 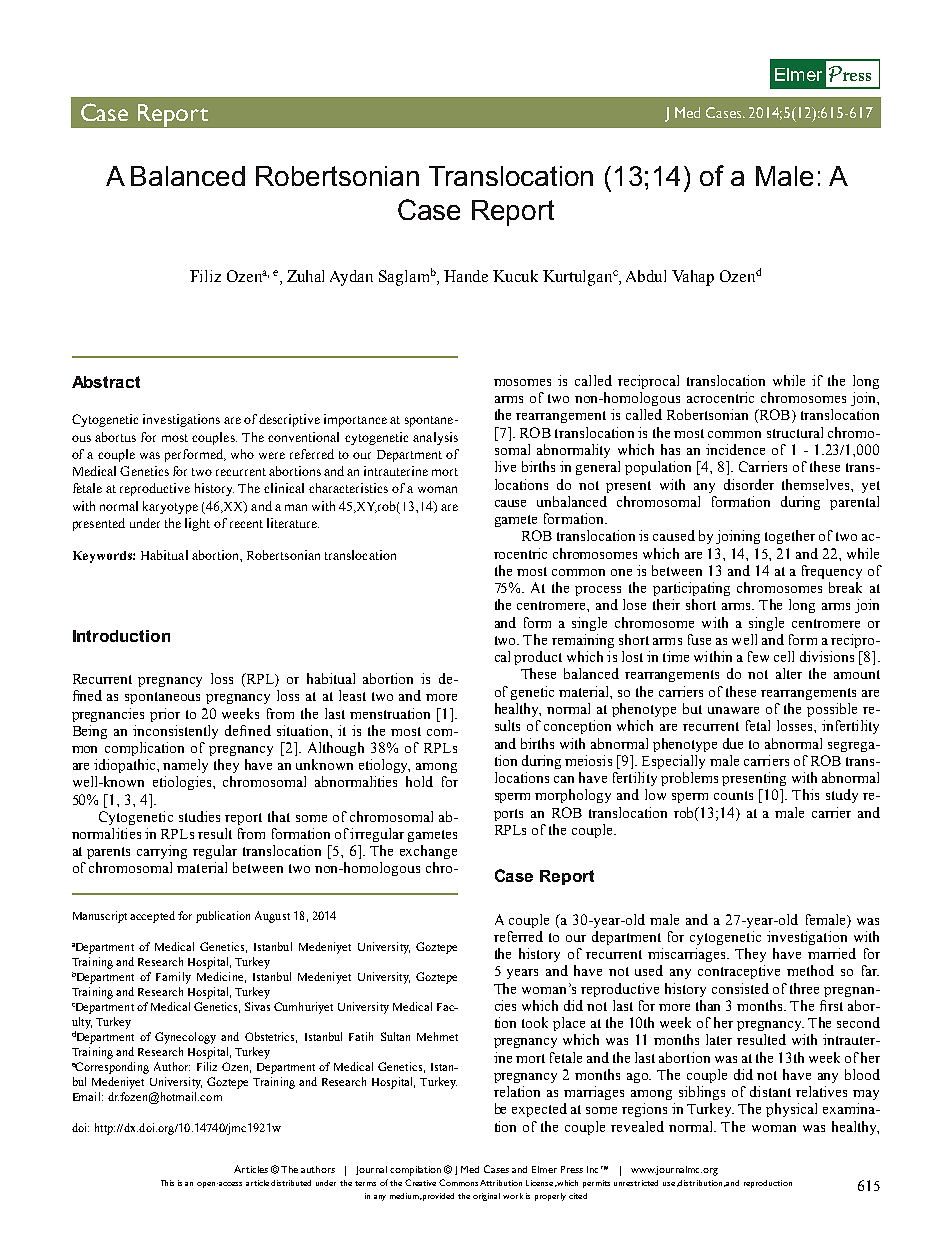 What do you see at coordinates (106, 382) in the document?
I see `Abstract` at bounding box center [106, 382].
